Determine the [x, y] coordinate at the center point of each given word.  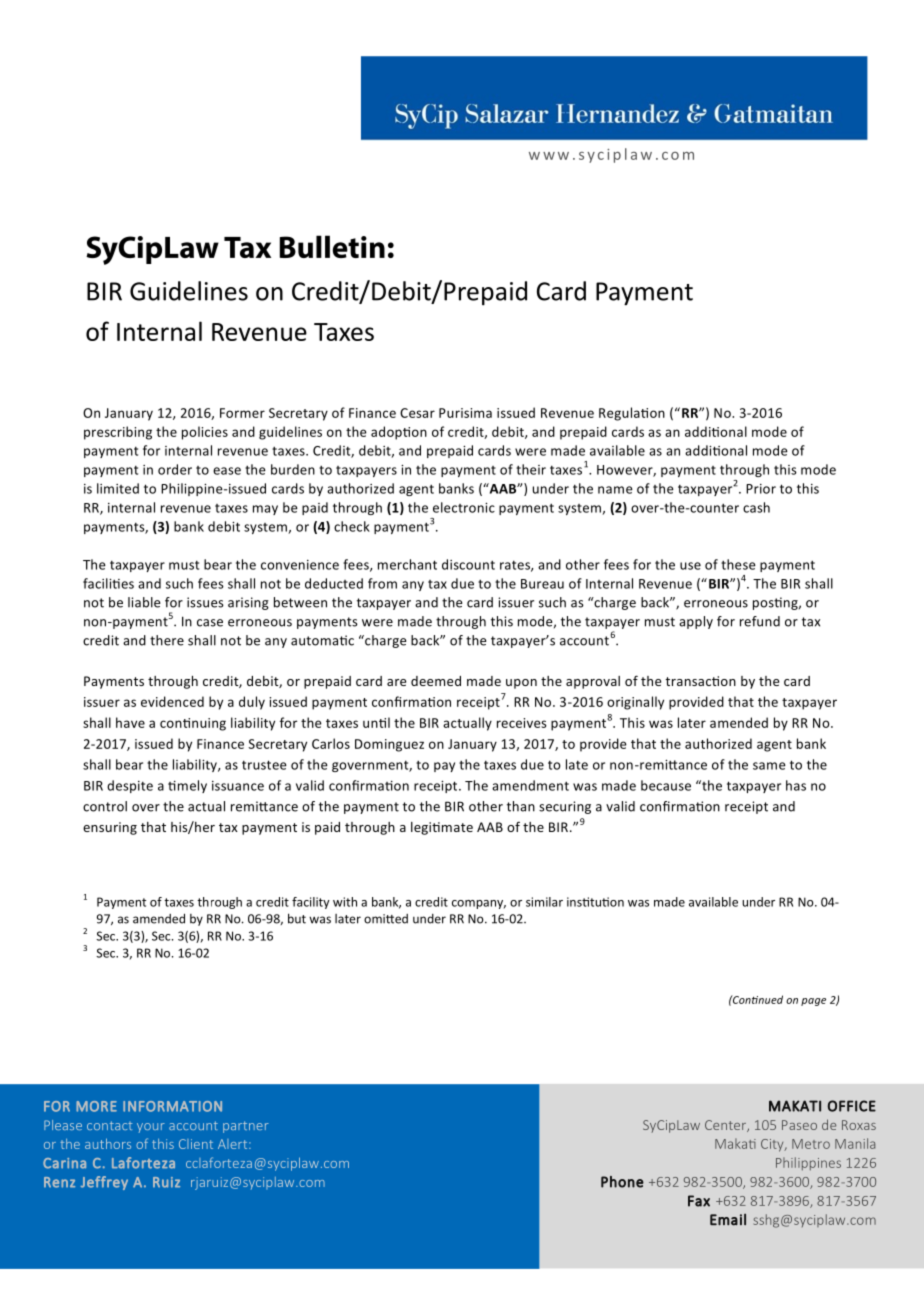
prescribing [118, 433]
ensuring [110, 828]
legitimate [442, 828]
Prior [761, 489]
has [796, 785]
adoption [399, 433]
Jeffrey [104, 1183]
